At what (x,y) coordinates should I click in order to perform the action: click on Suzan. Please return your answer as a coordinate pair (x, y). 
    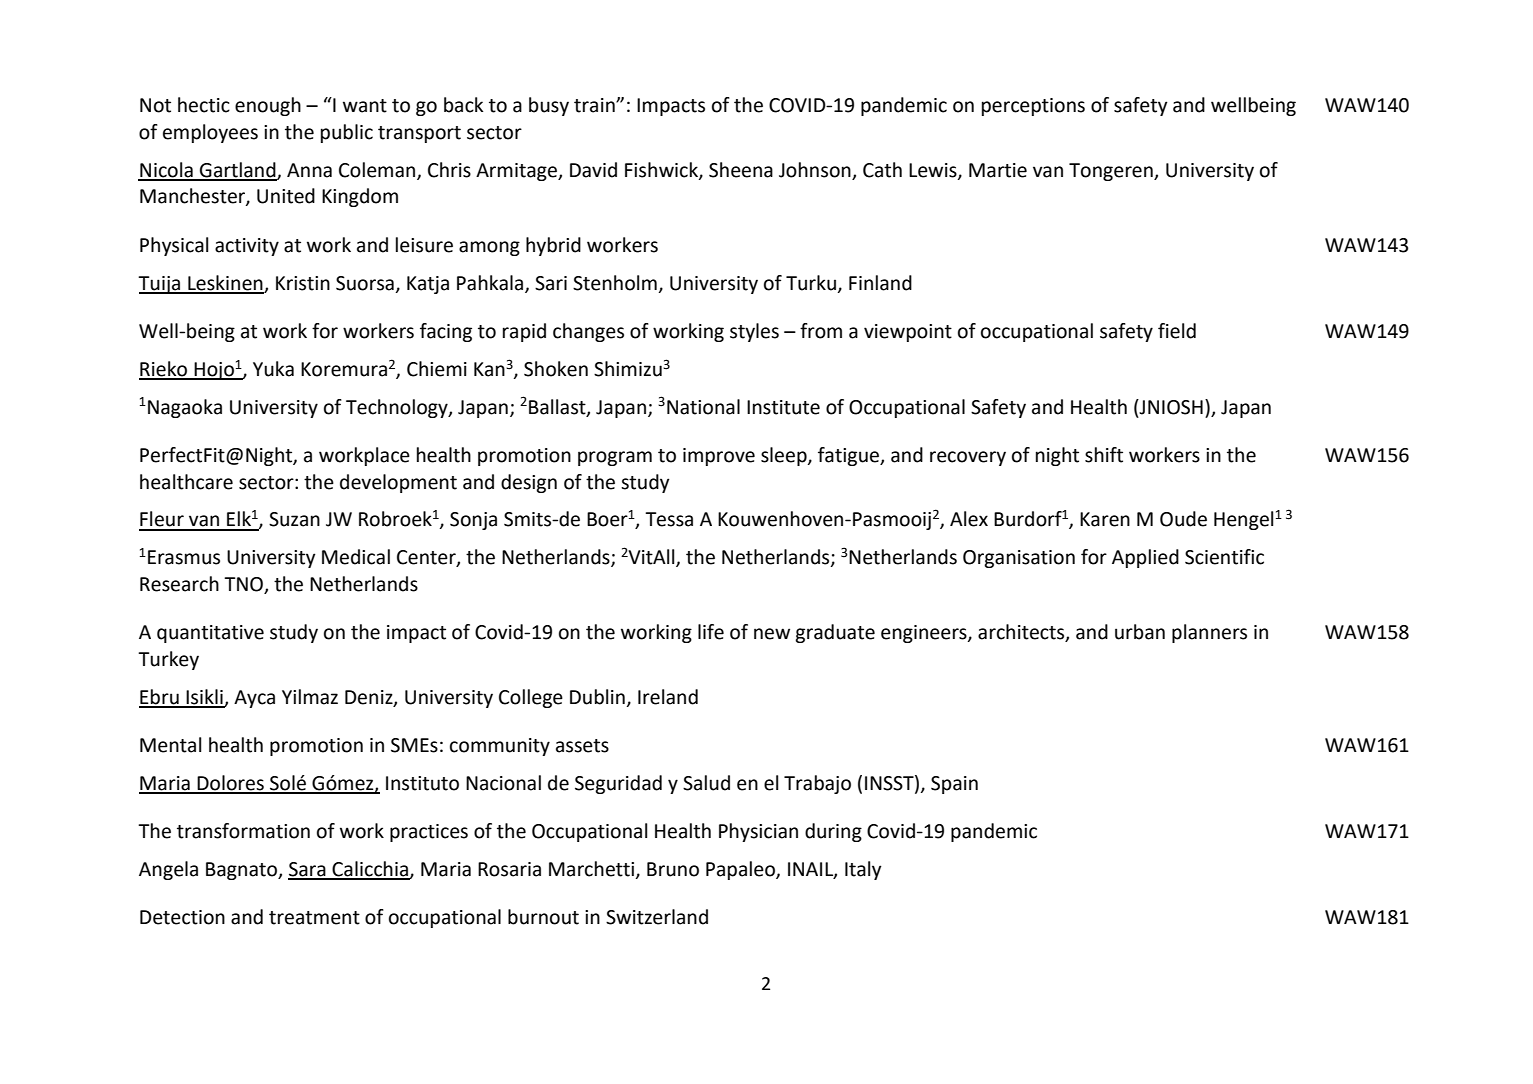
    Looking at the image, I should click on (294, 519).
